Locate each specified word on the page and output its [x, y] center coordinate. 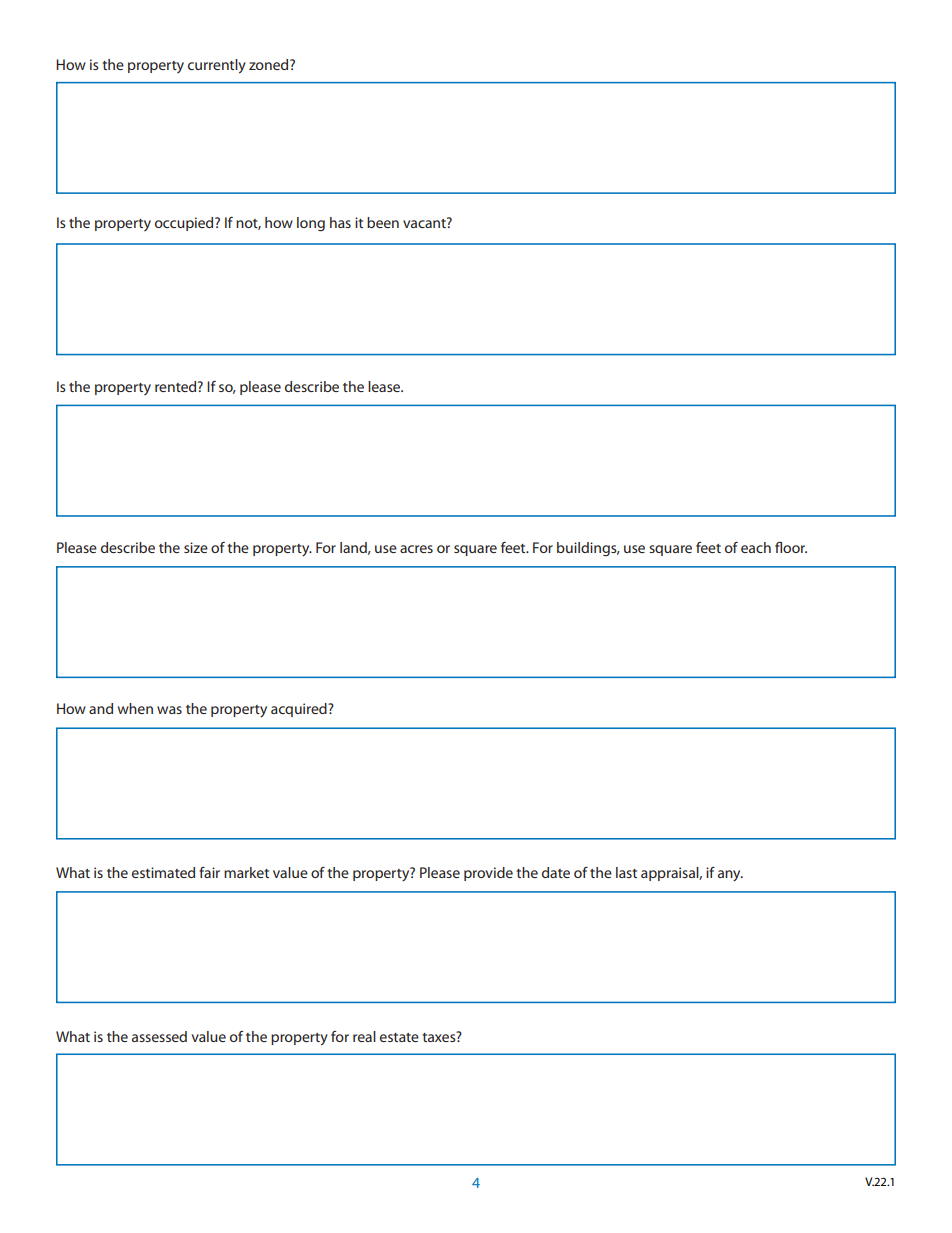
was [169, 710]
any [730, 875]
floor [791, 547]
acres [416, 549]
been [383, 222]
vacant [425, 222]
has [340, 222]
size [196, 547]
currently [217, 66]
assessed [159, 1036]
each [756, 547]
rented [177, 386]
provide [488, 874]
